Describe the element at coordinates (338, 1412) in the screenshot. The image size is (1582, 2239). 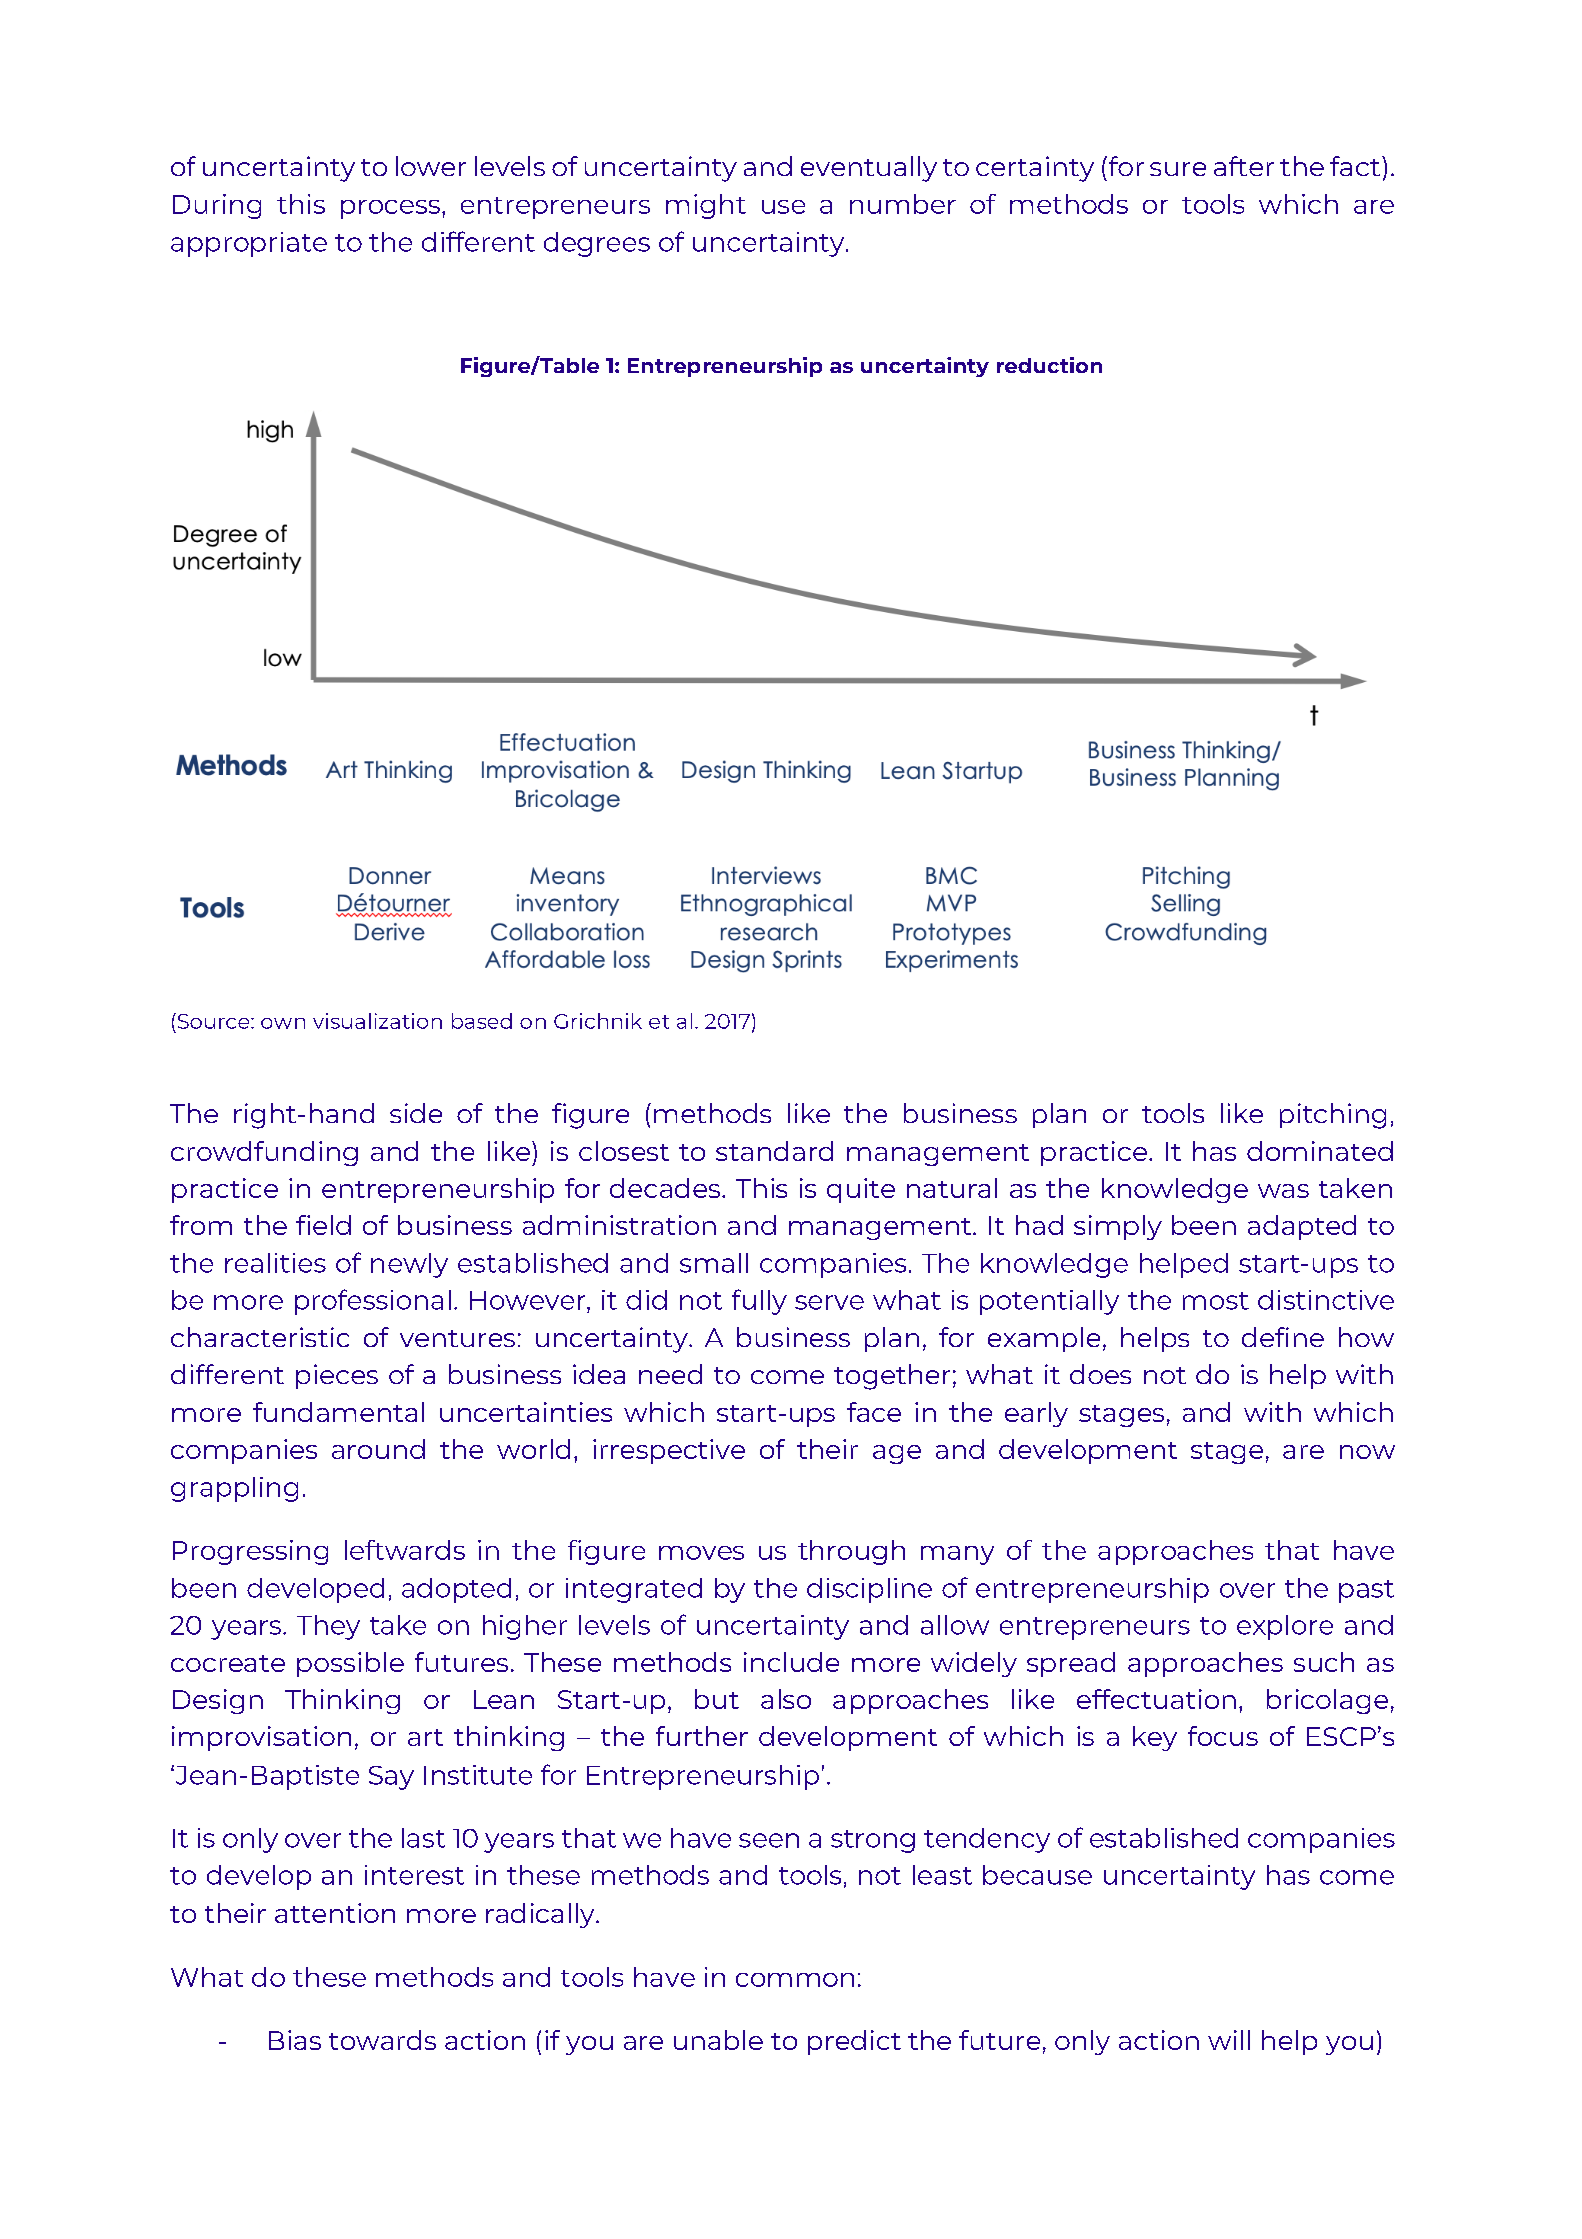
I see `fundamental` at that location.
